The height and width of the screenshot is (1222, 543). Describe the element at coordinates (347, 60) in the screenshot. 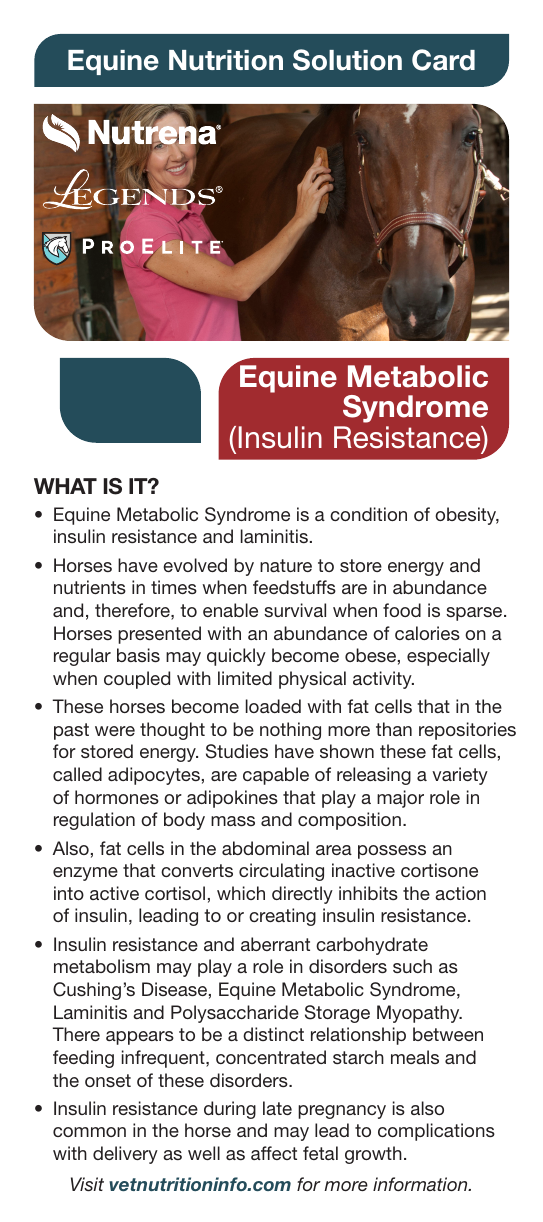

I see `Solution` at that location.
